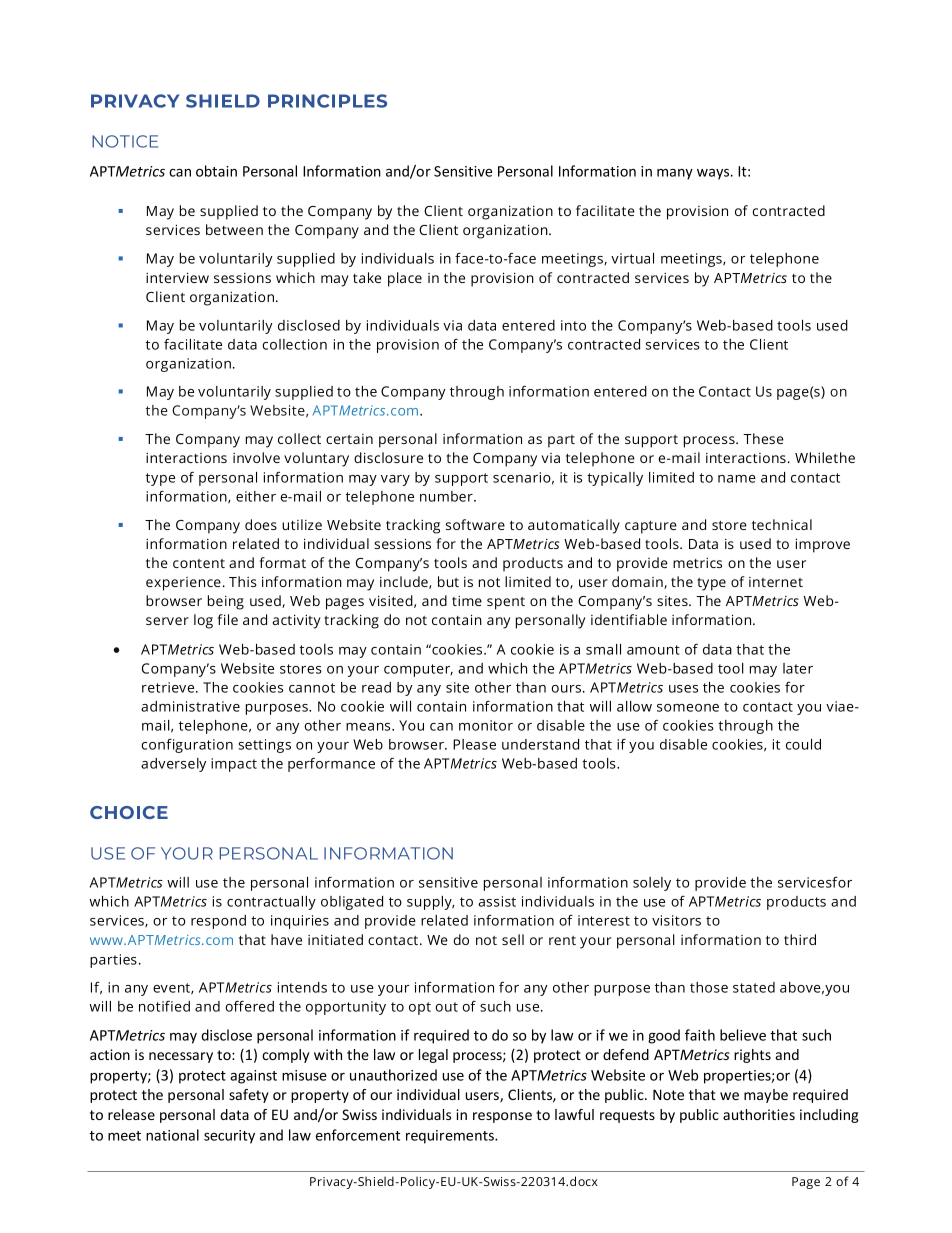 The width and height of the image is (952, 1233). What do you see at coordinates (502, 1117) in the image?
I see `response` at bounding box center [502, 1117].
